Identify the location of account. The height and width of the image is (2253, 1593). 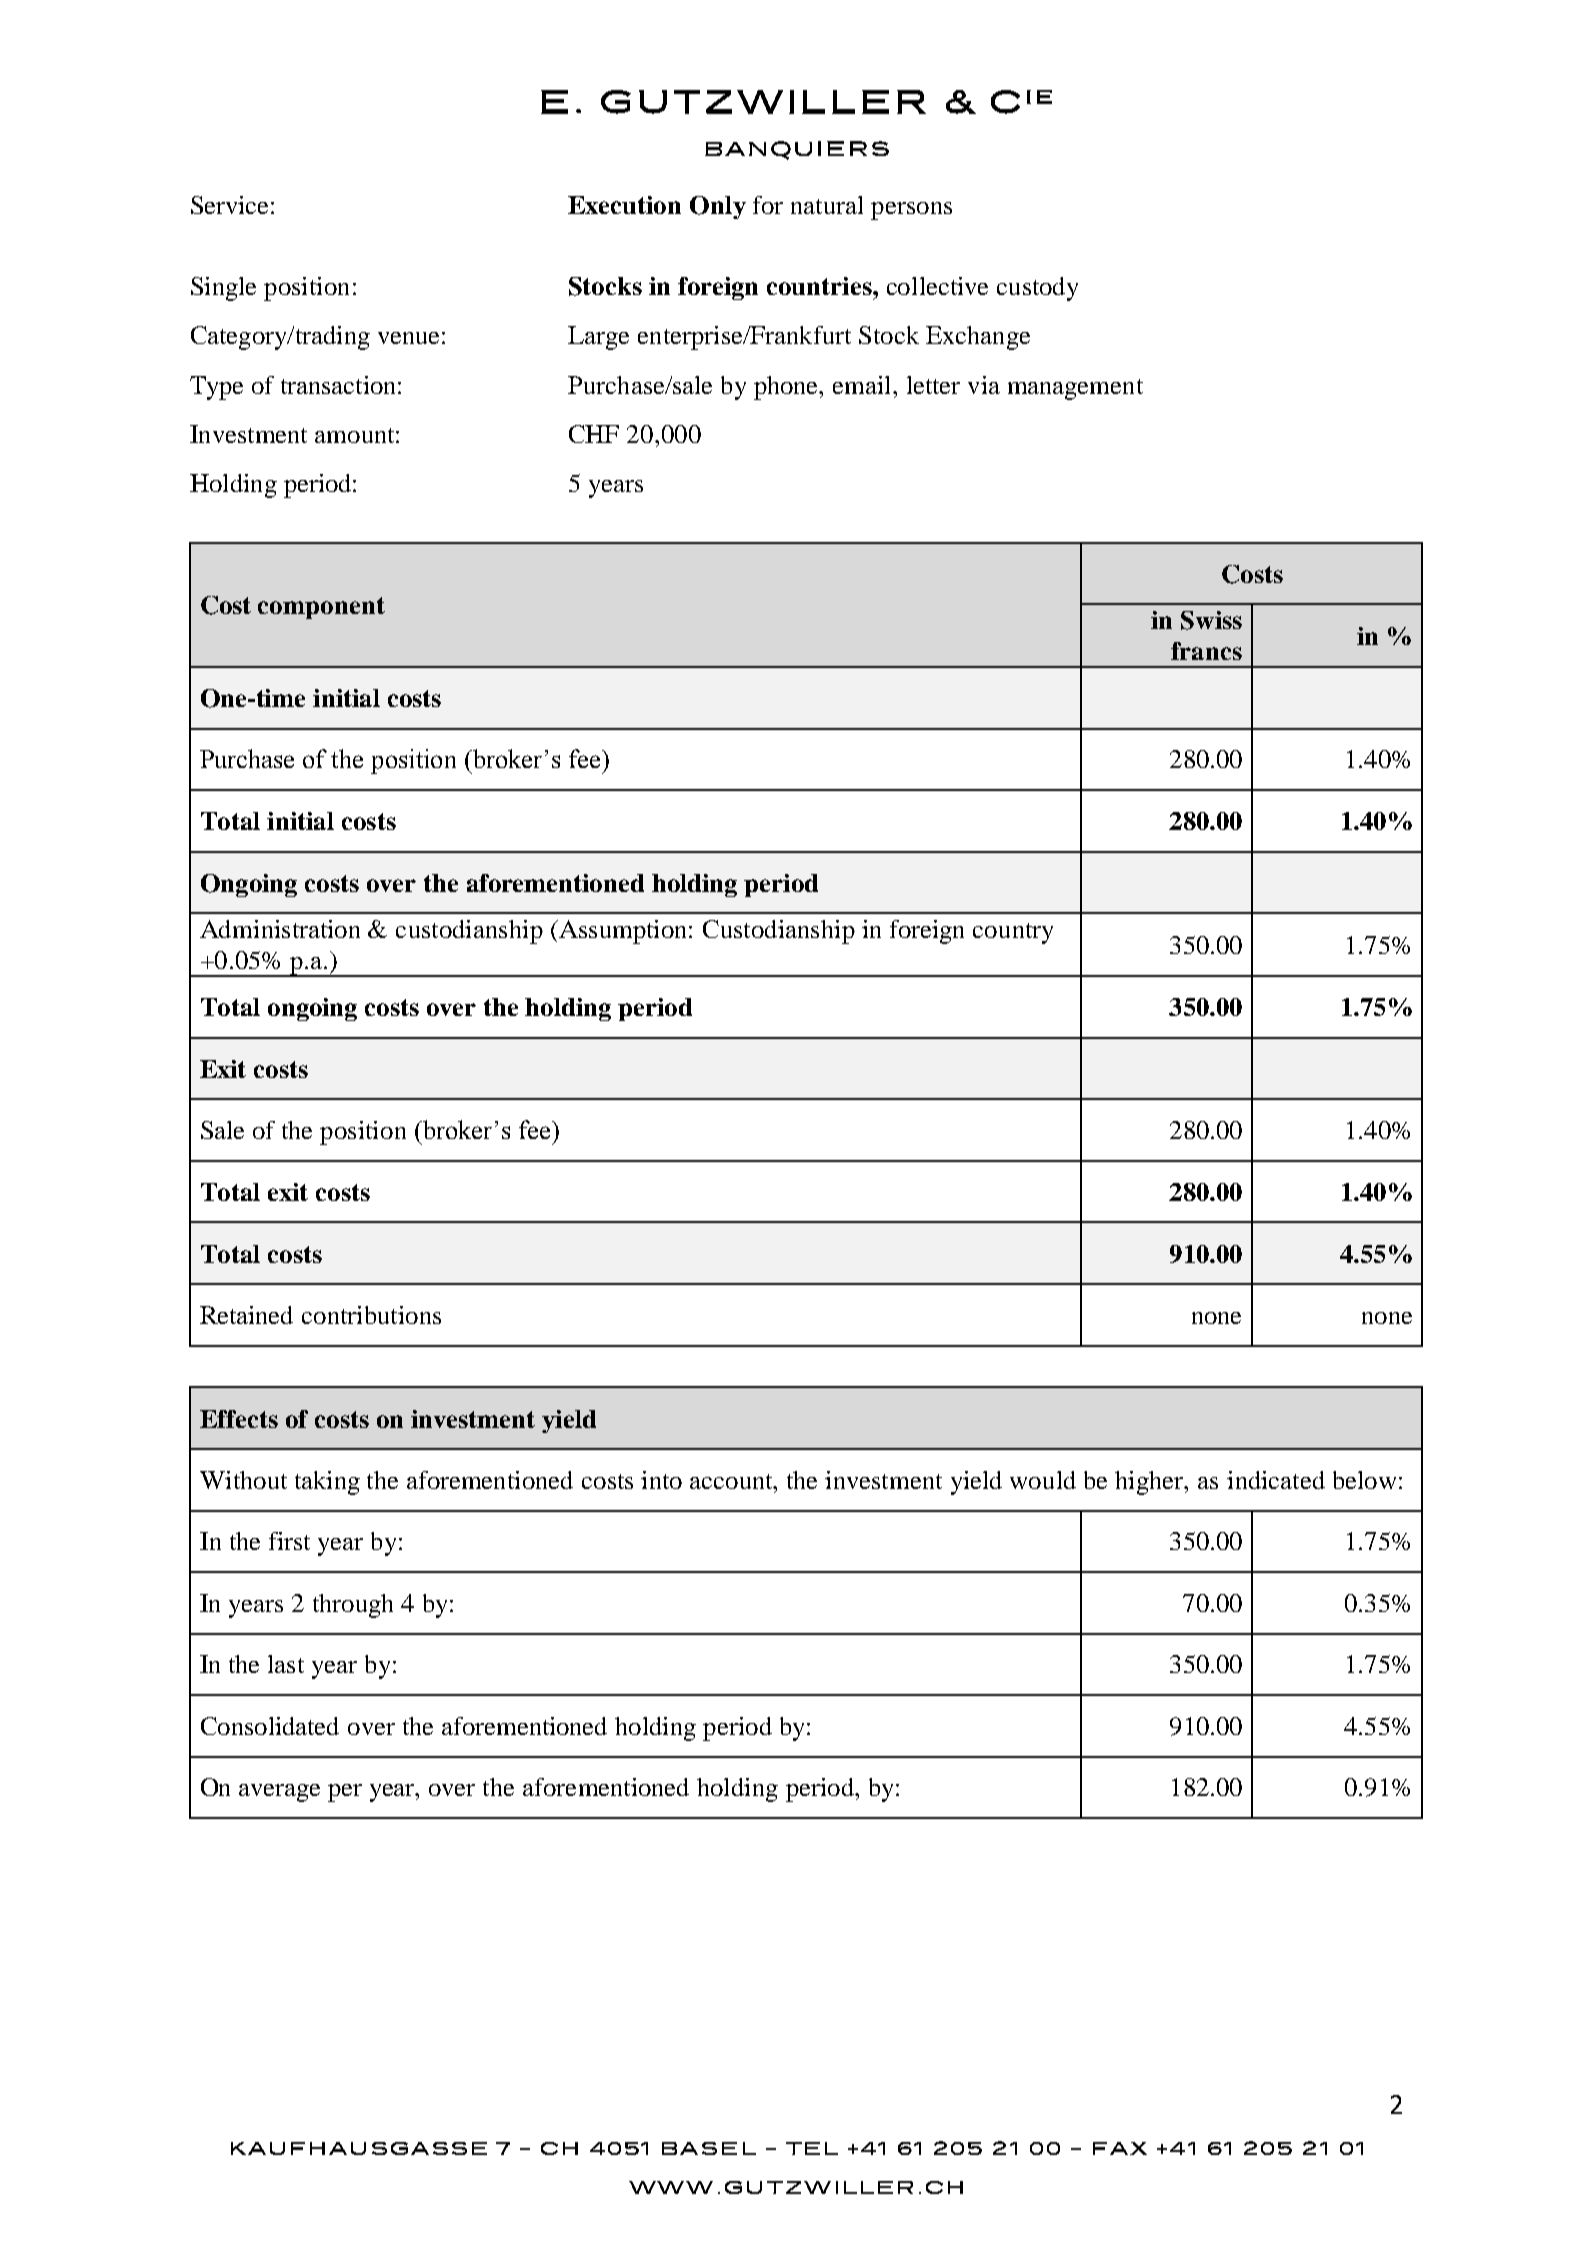
(732, 1481).
